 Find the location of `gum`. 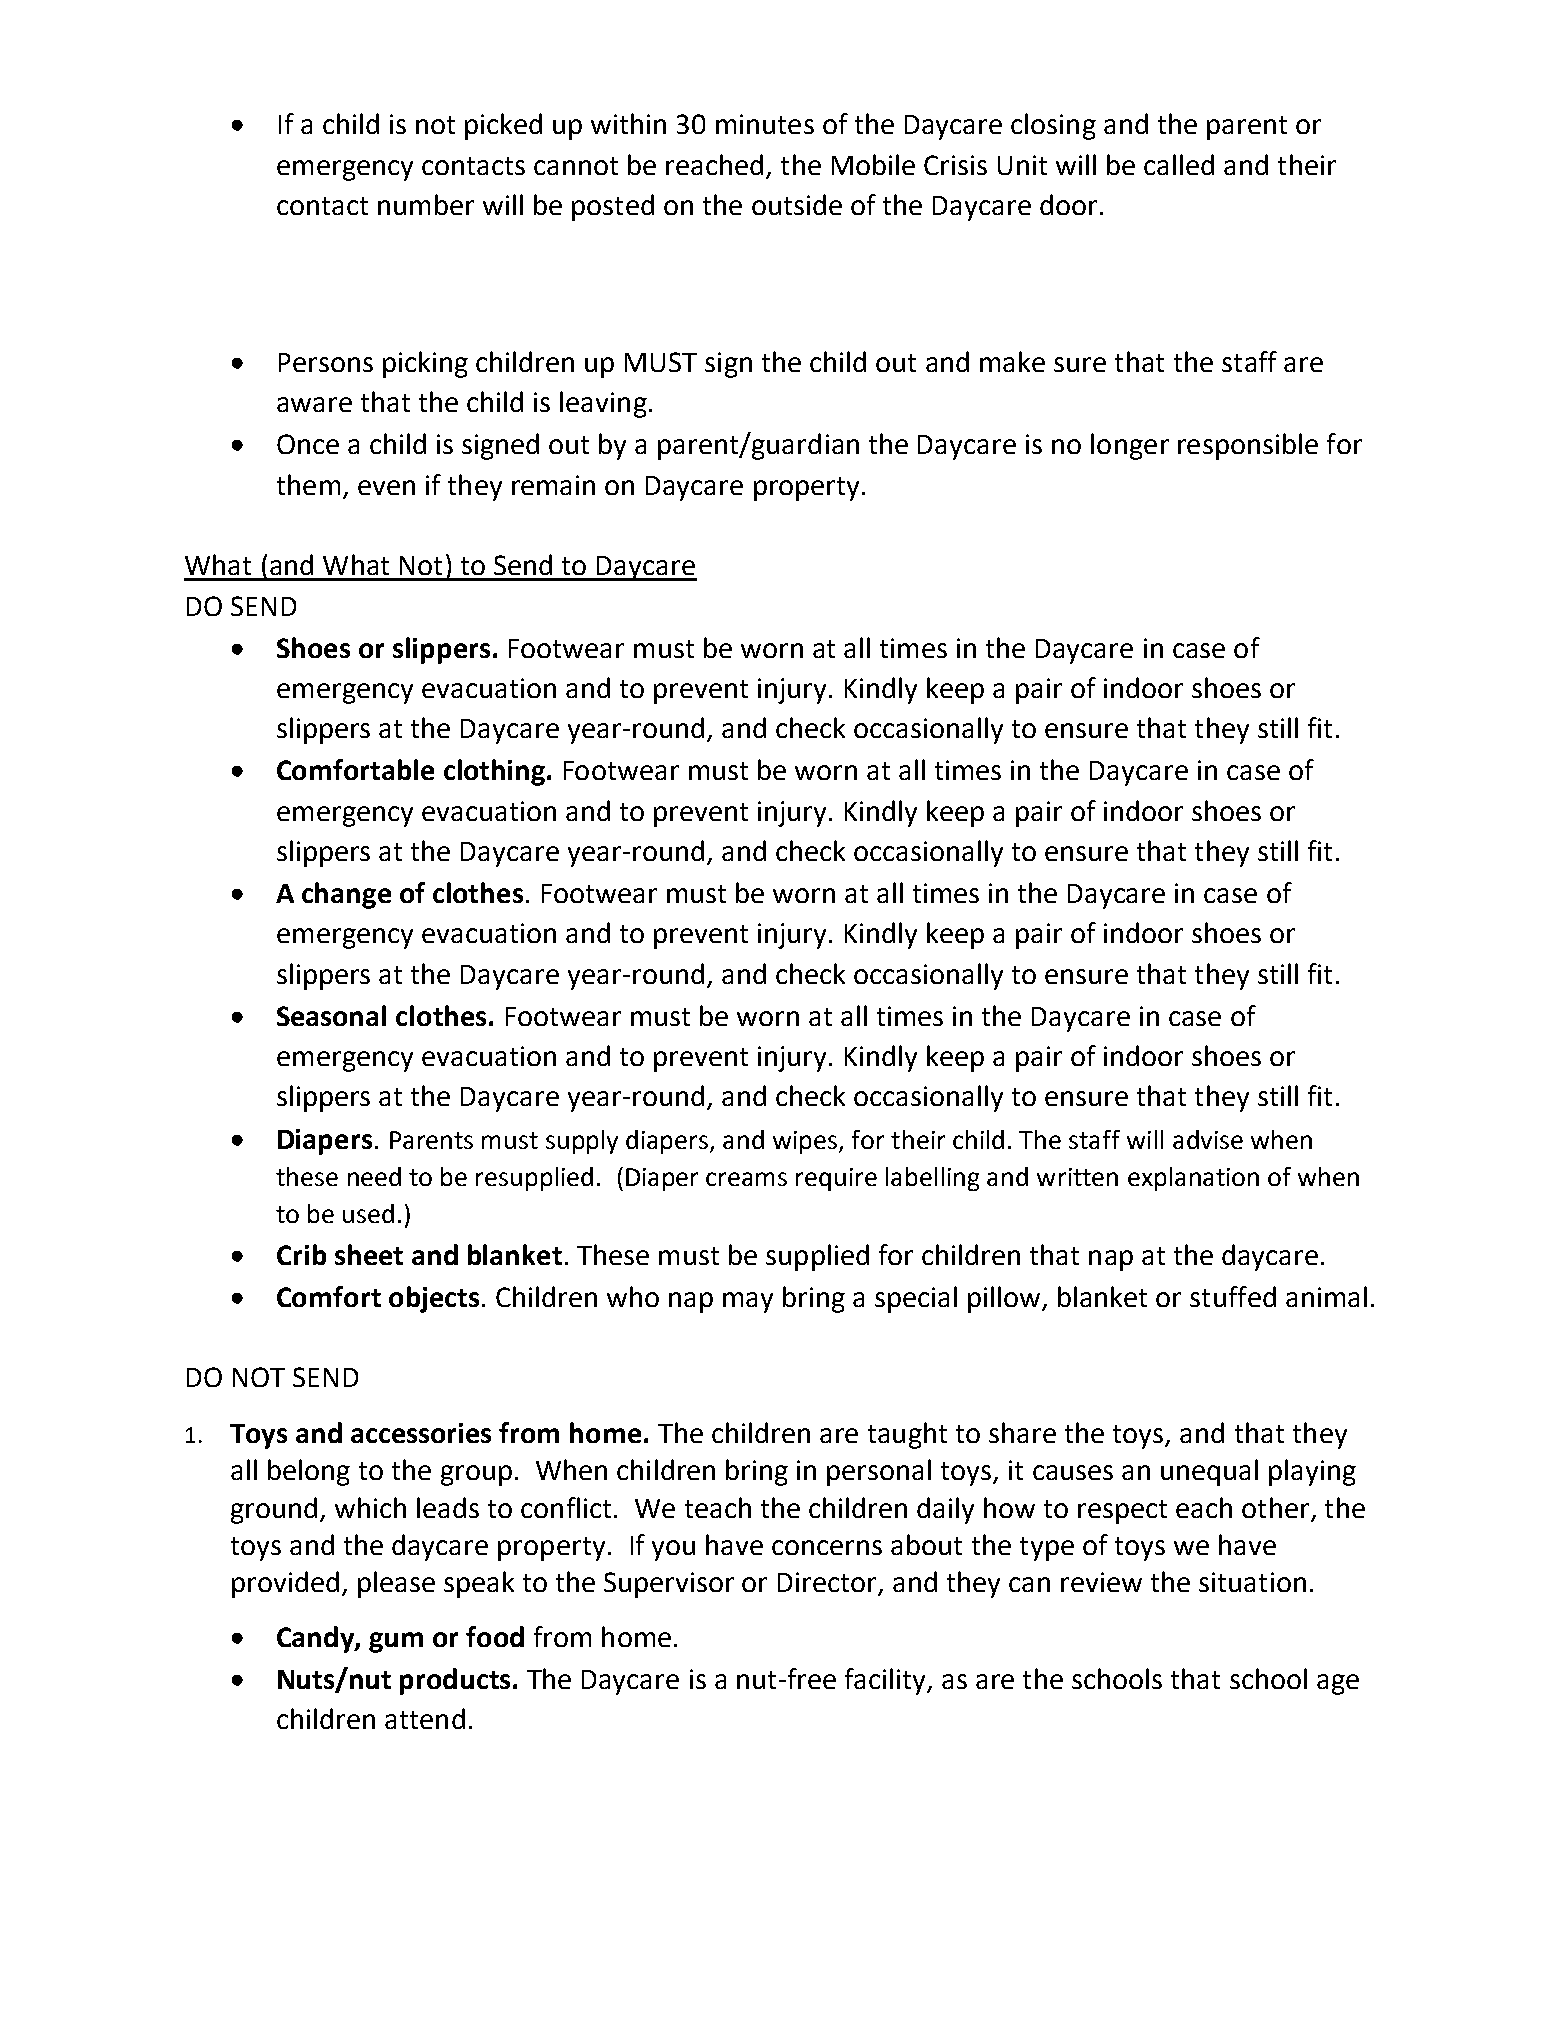

gum is located at coordinates (396, 1642).
